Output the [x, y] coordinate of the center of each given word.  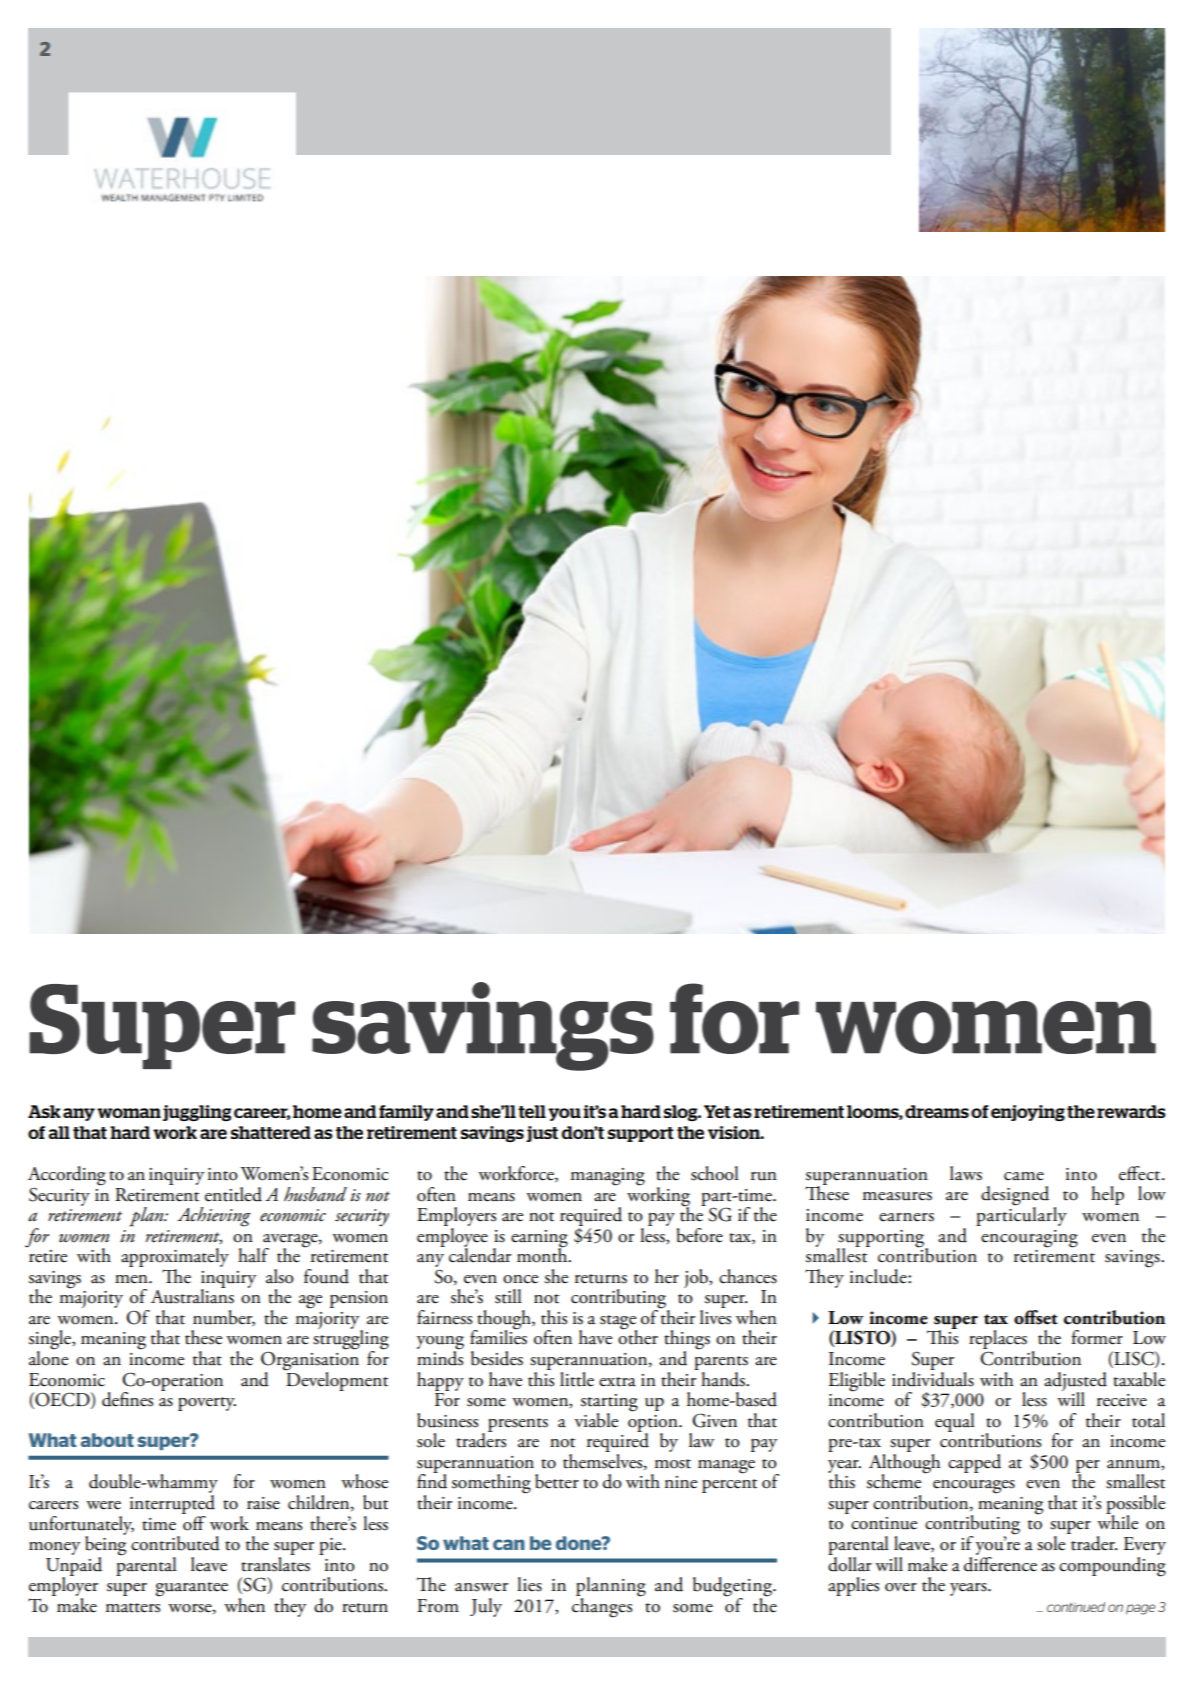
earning [539, 1239]
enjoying [1028, 1113]
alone [48, 1357]
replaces [998, 1341]
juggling [197, 1113]
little [577, 1379]
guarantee [192, 1589]
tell [532, 1111]
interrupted [172, 1504]
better [557, 1481]
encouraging [1029, 1239]
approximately [175, 1259]
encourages [974, 1487]
